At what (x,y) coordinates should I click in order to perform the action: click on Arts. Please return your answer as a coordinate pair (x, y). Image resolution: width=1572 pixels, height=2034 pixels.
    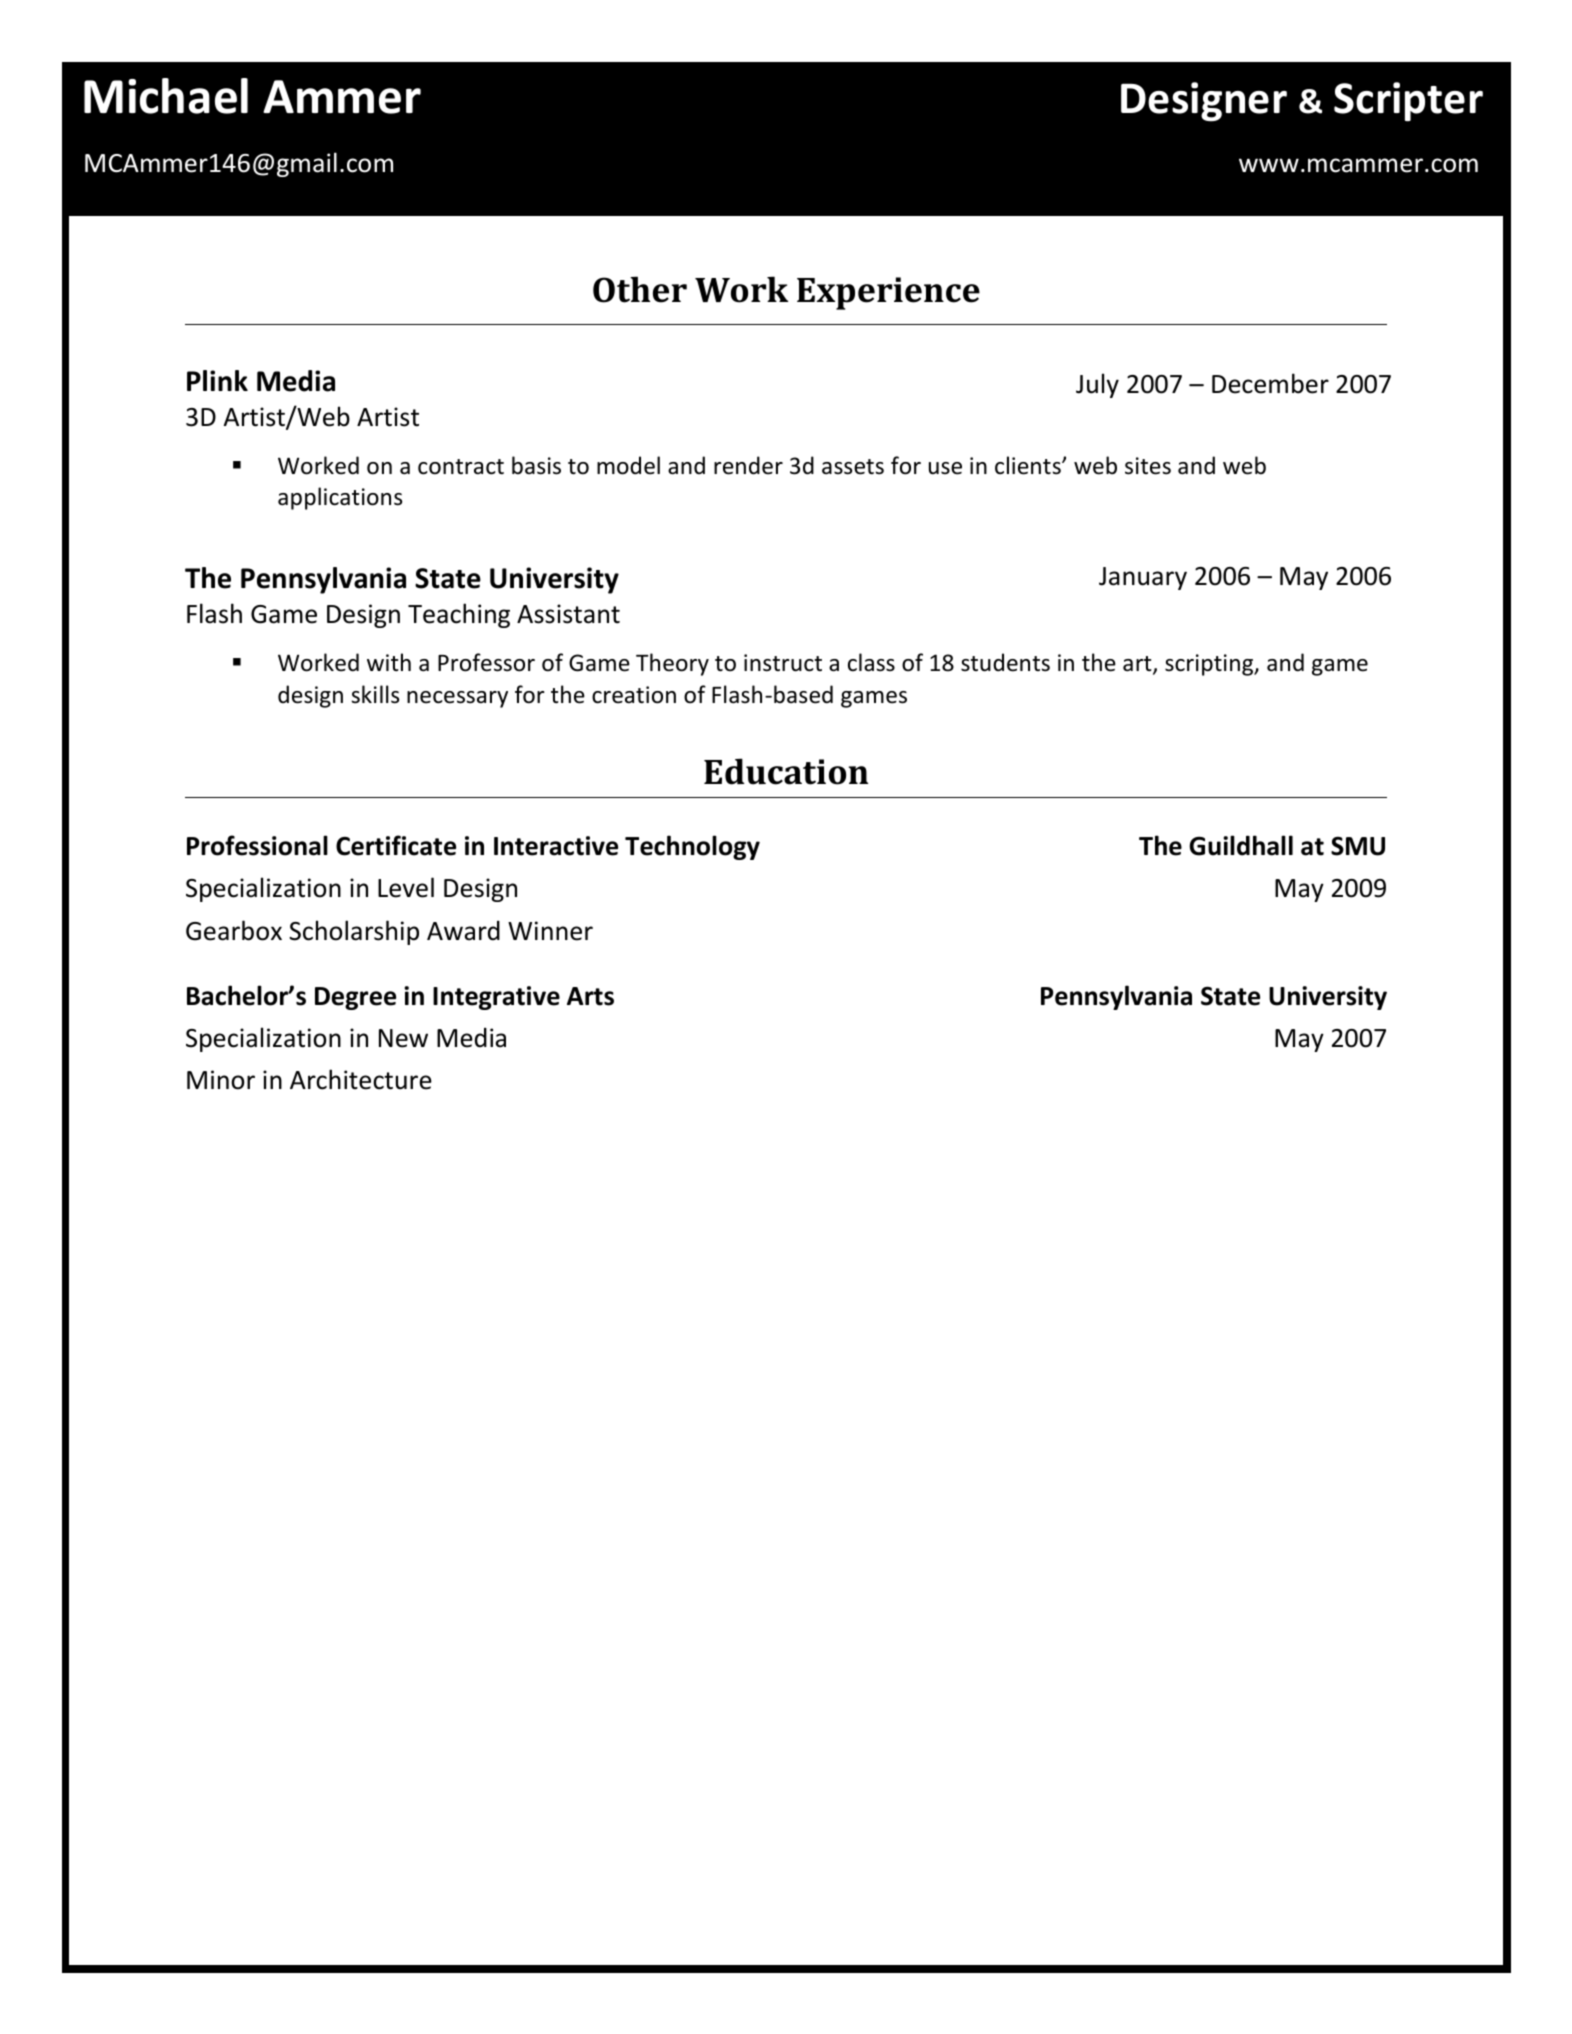
    Looking at the image, I should click on (590, 996).
